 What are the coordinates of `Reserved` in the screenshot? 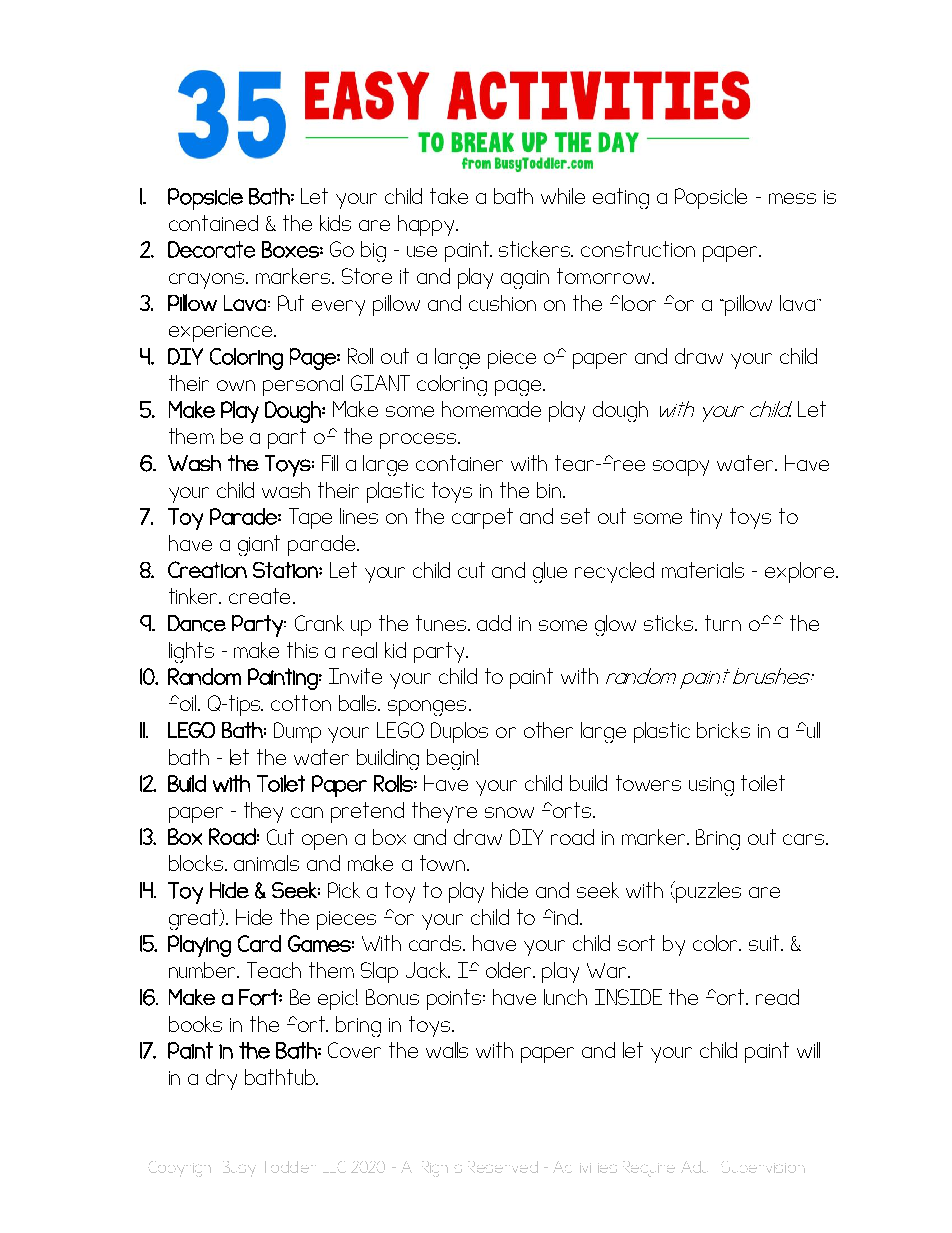 It's located at (503, 1167).
